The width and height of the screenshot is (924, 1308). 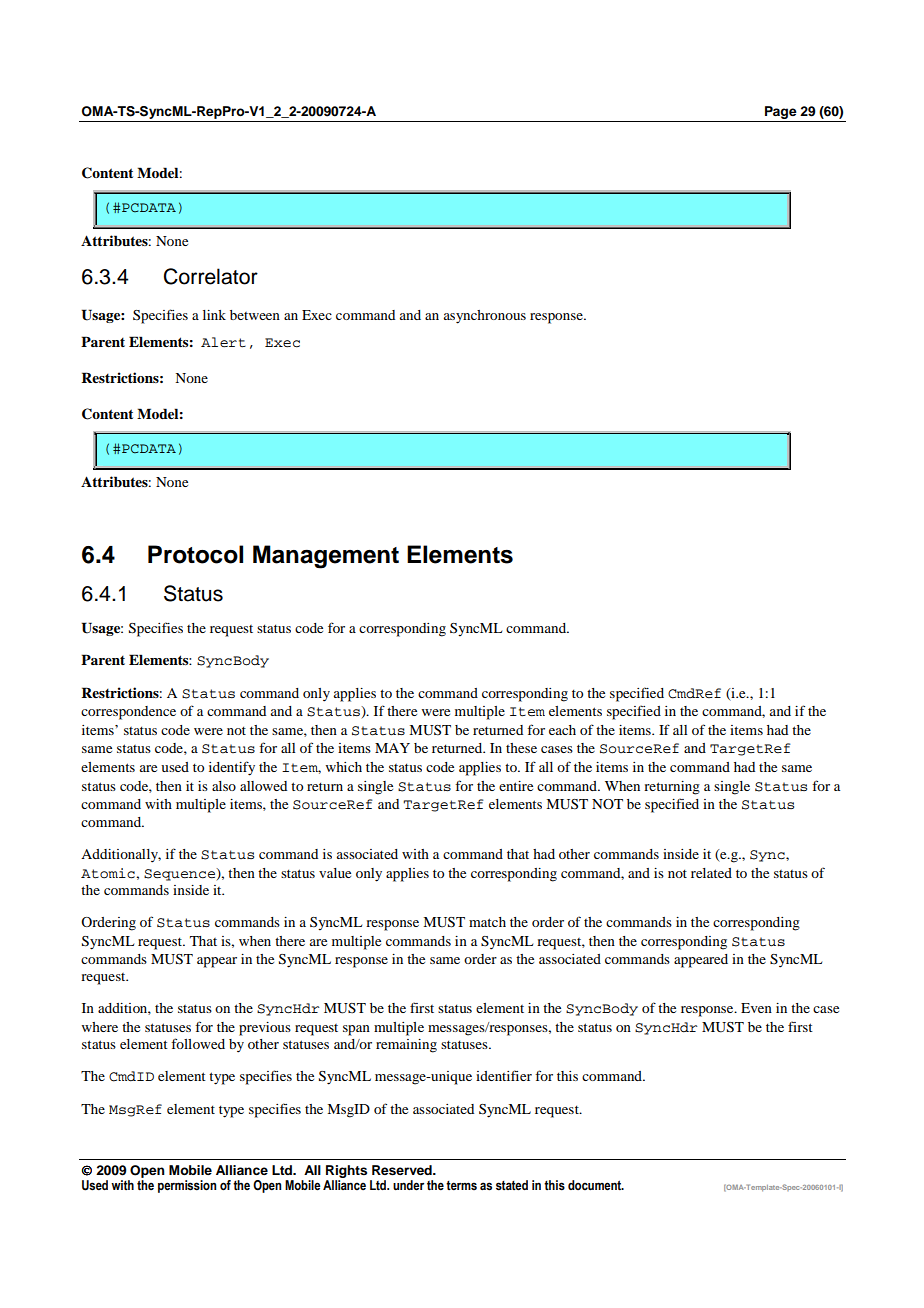 I want to click on also, so click(x=224, y=786).
